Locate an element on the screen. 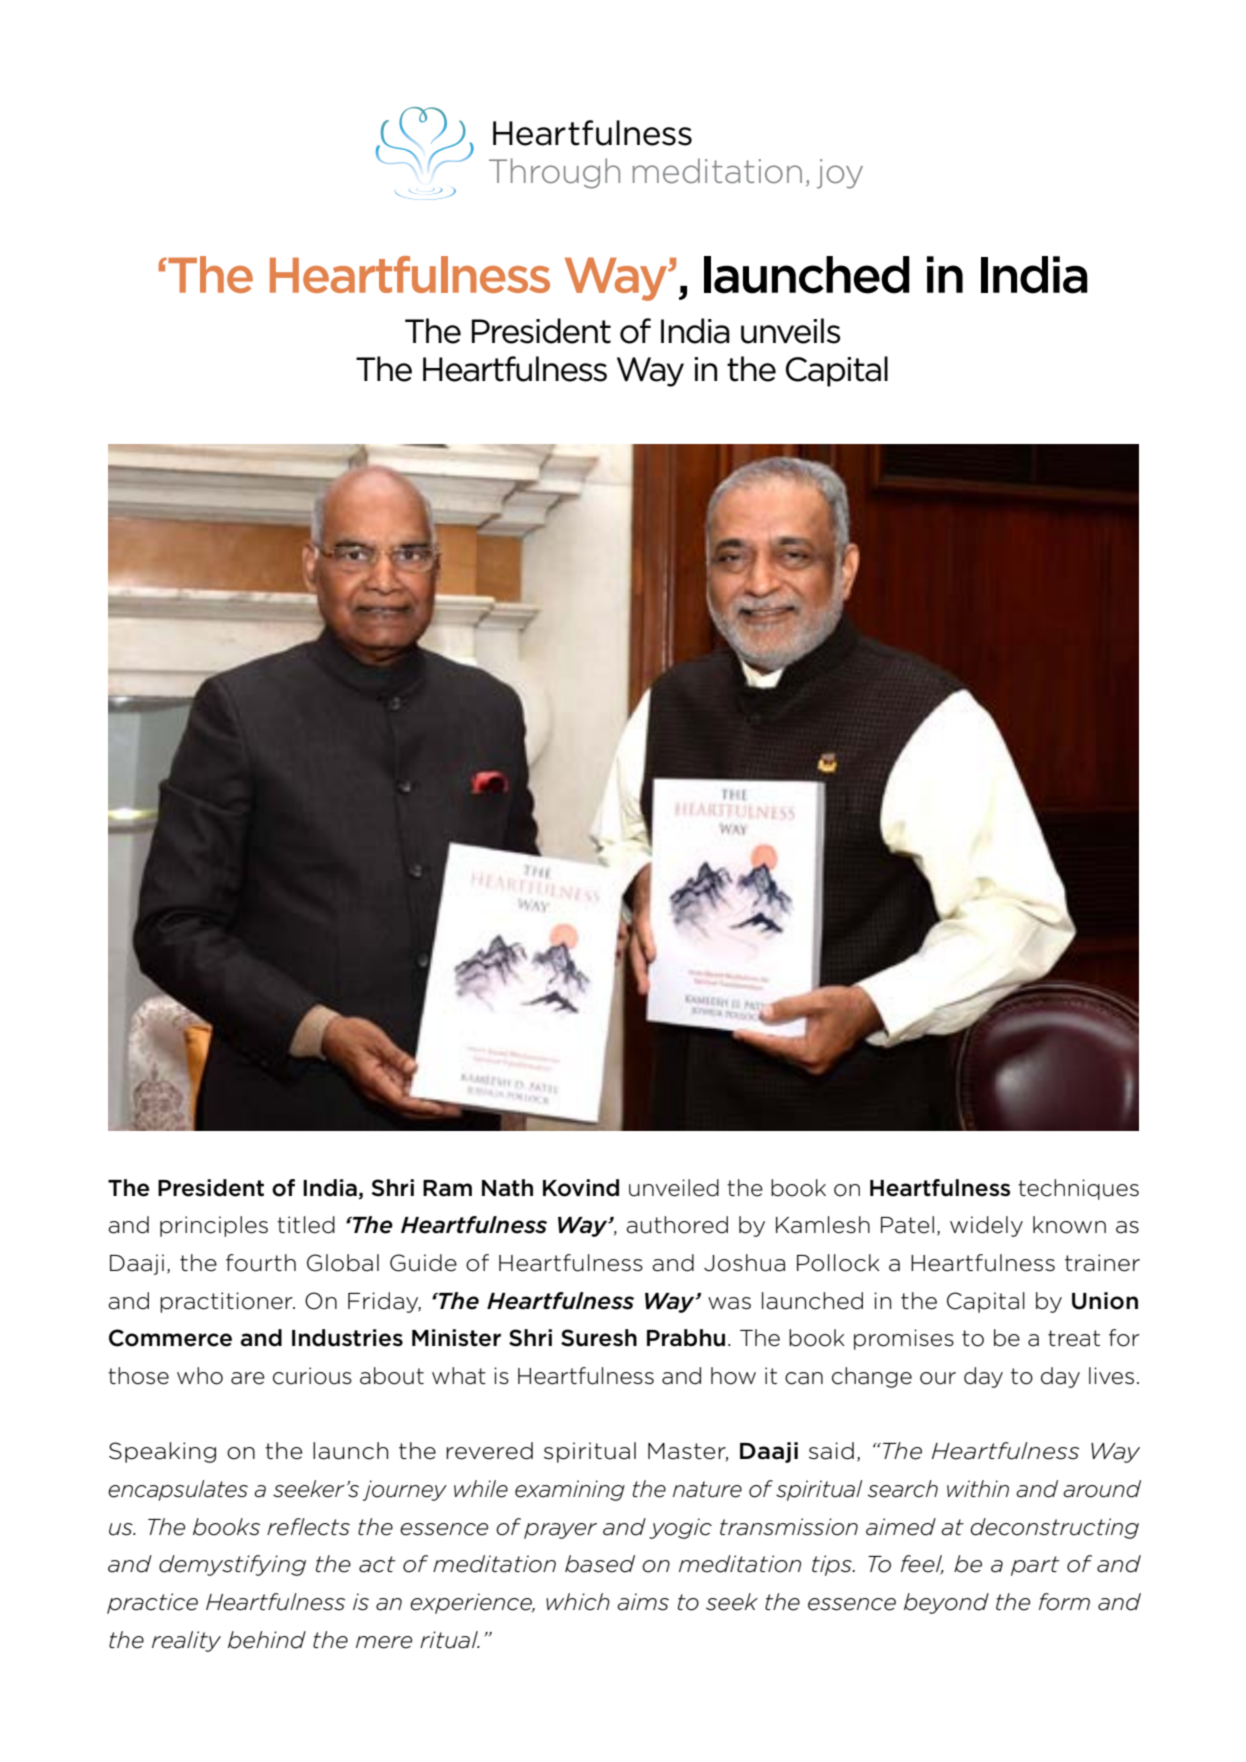  unveils is located at coordinates (790, 331).
